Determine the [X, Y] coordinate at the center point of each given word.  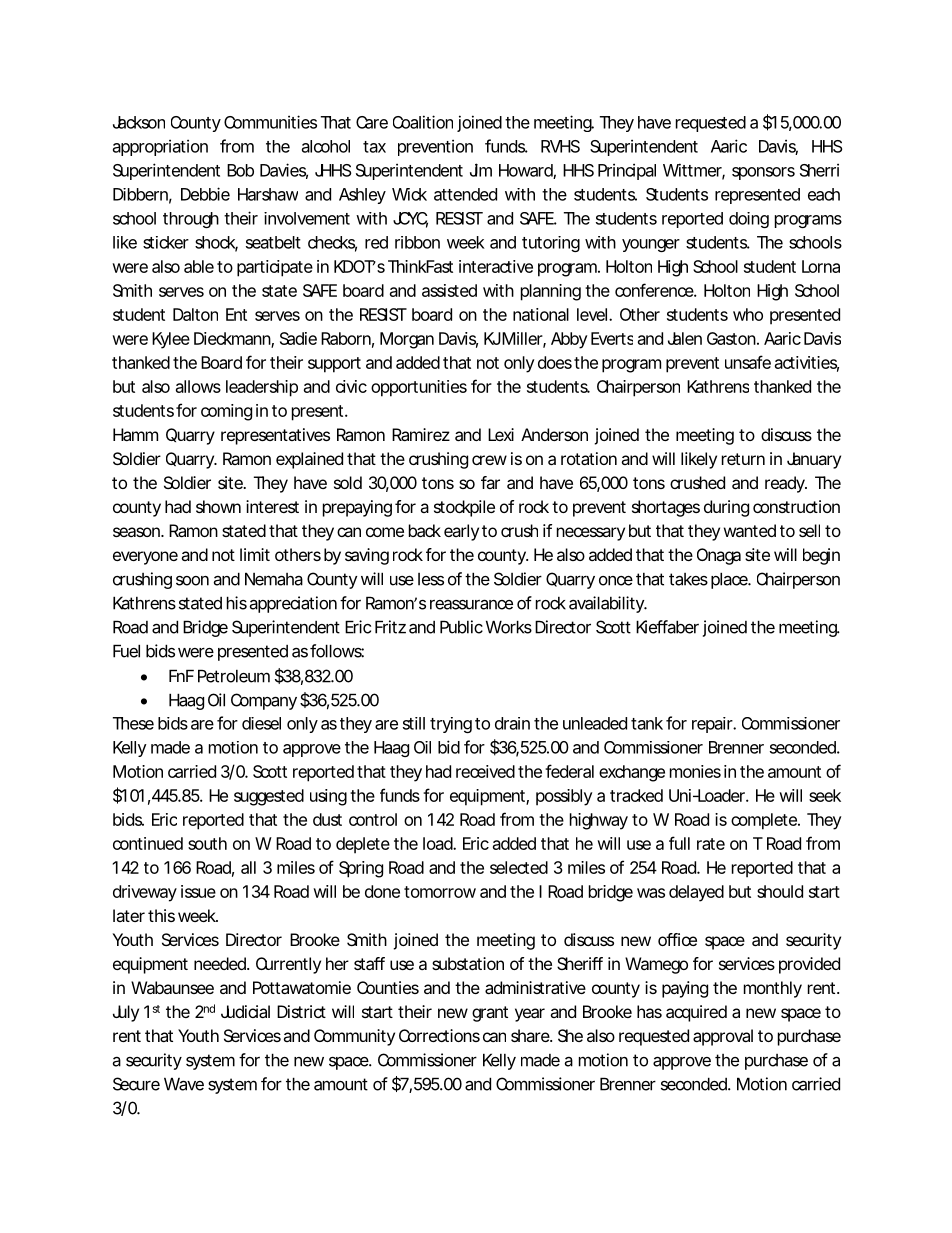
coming [226, 412]
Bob [240, 170]
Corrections [439, 1035]
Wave [184, 1084]
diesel [261, 723]
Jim [481, 170]
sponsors [763, 173]
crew [489, 460]
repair [713, 725]
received [485, 771]
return [743, 459]
